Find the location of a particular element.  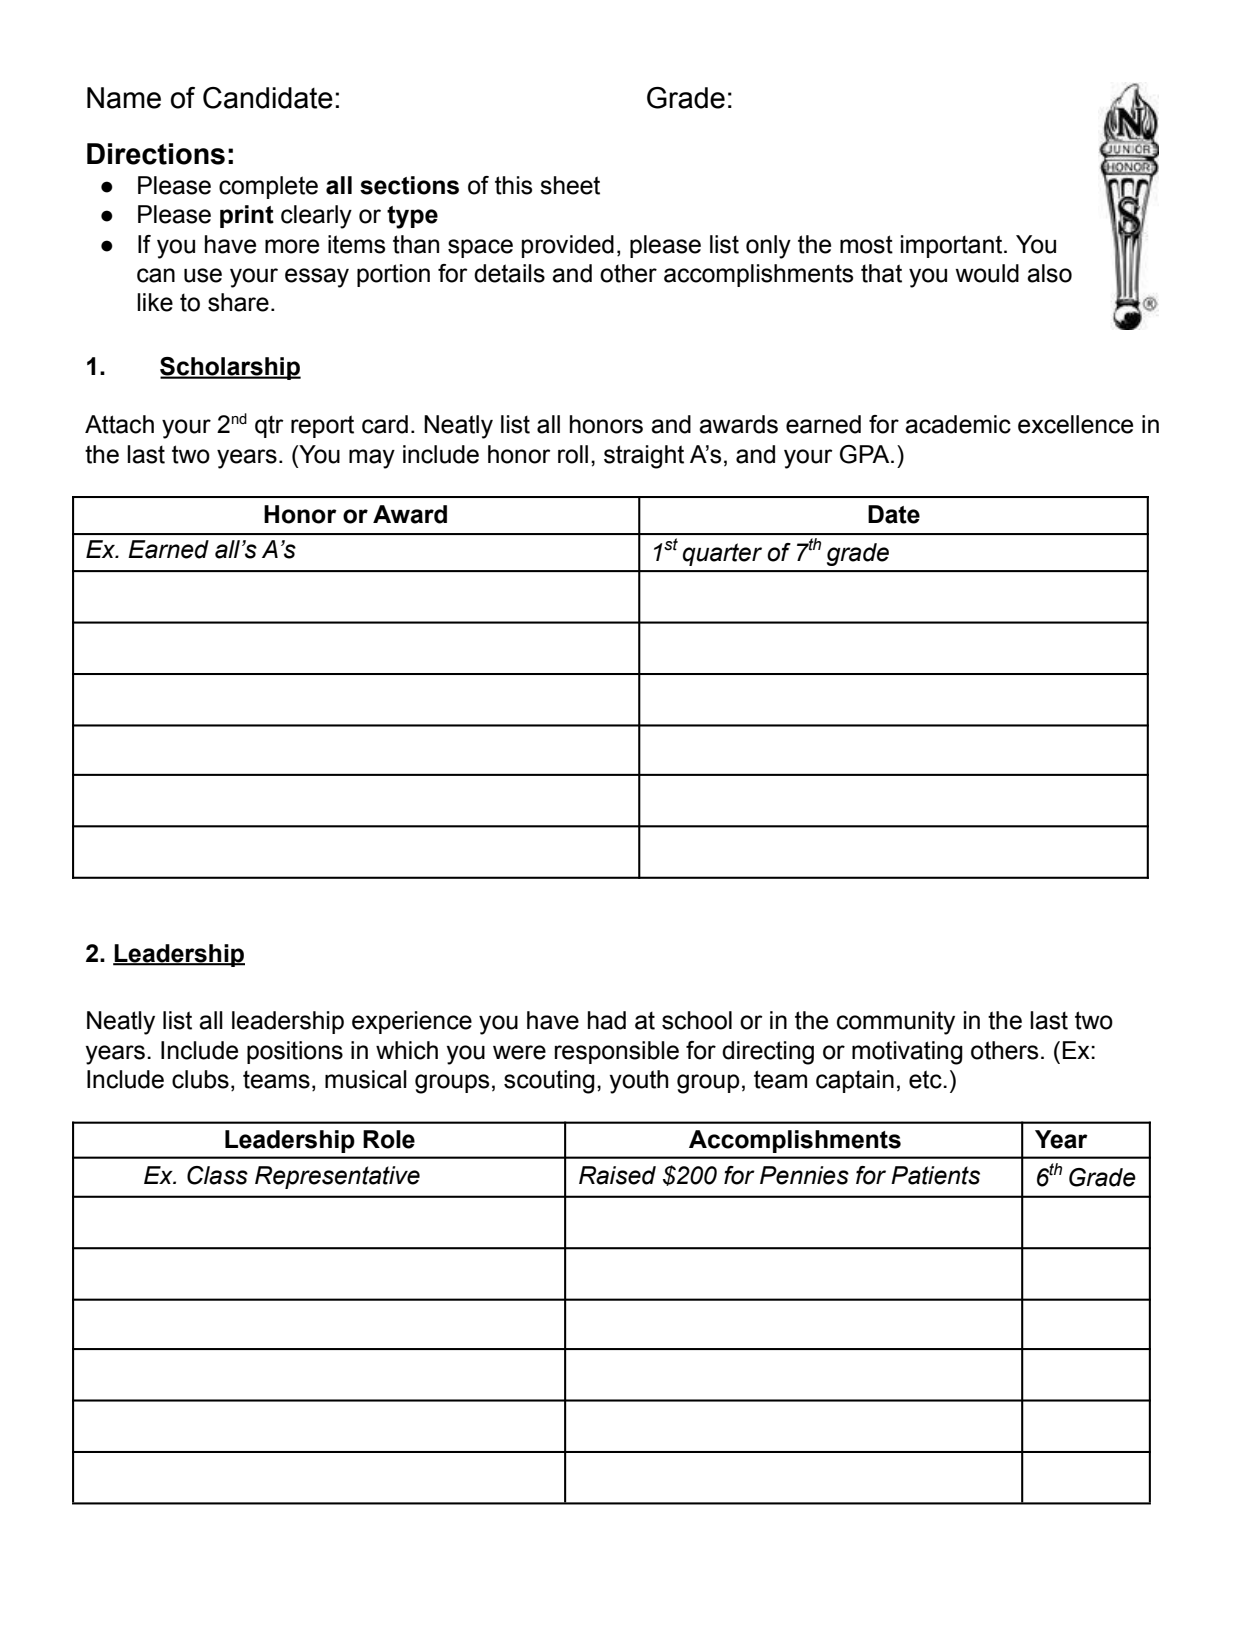

Directions is located at coordinates (156, 154).
